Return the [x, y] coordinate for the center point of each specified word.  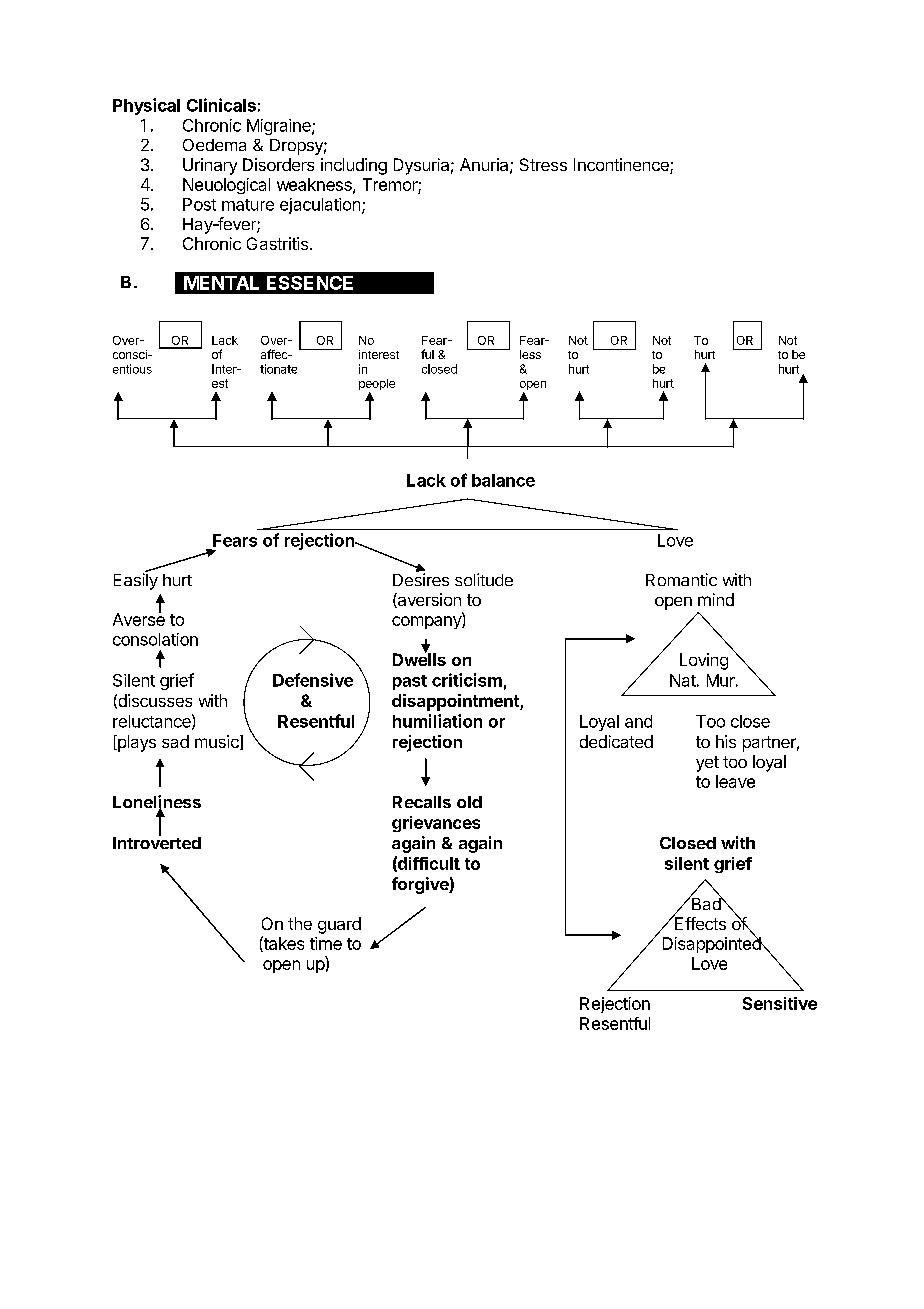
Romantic [681, 579]
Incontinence [622, 166]
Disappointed [713, 944]
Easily [136, 580]
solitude [484, 579]
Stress [543, 164]
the [300, 923]
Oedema [214, 145]
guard [339, 925]
